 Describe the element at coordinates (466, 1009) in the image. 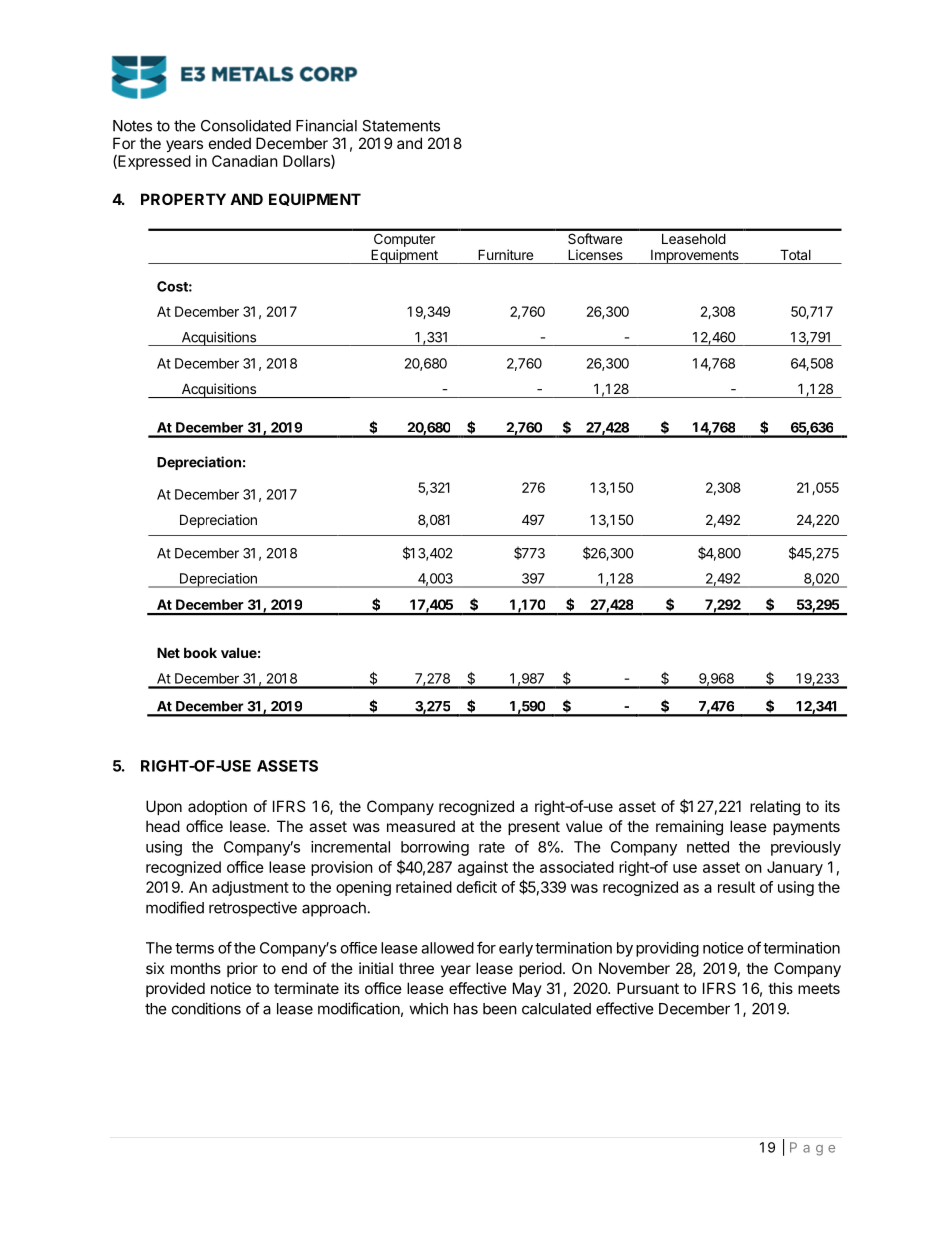

I see `has` at that location.
